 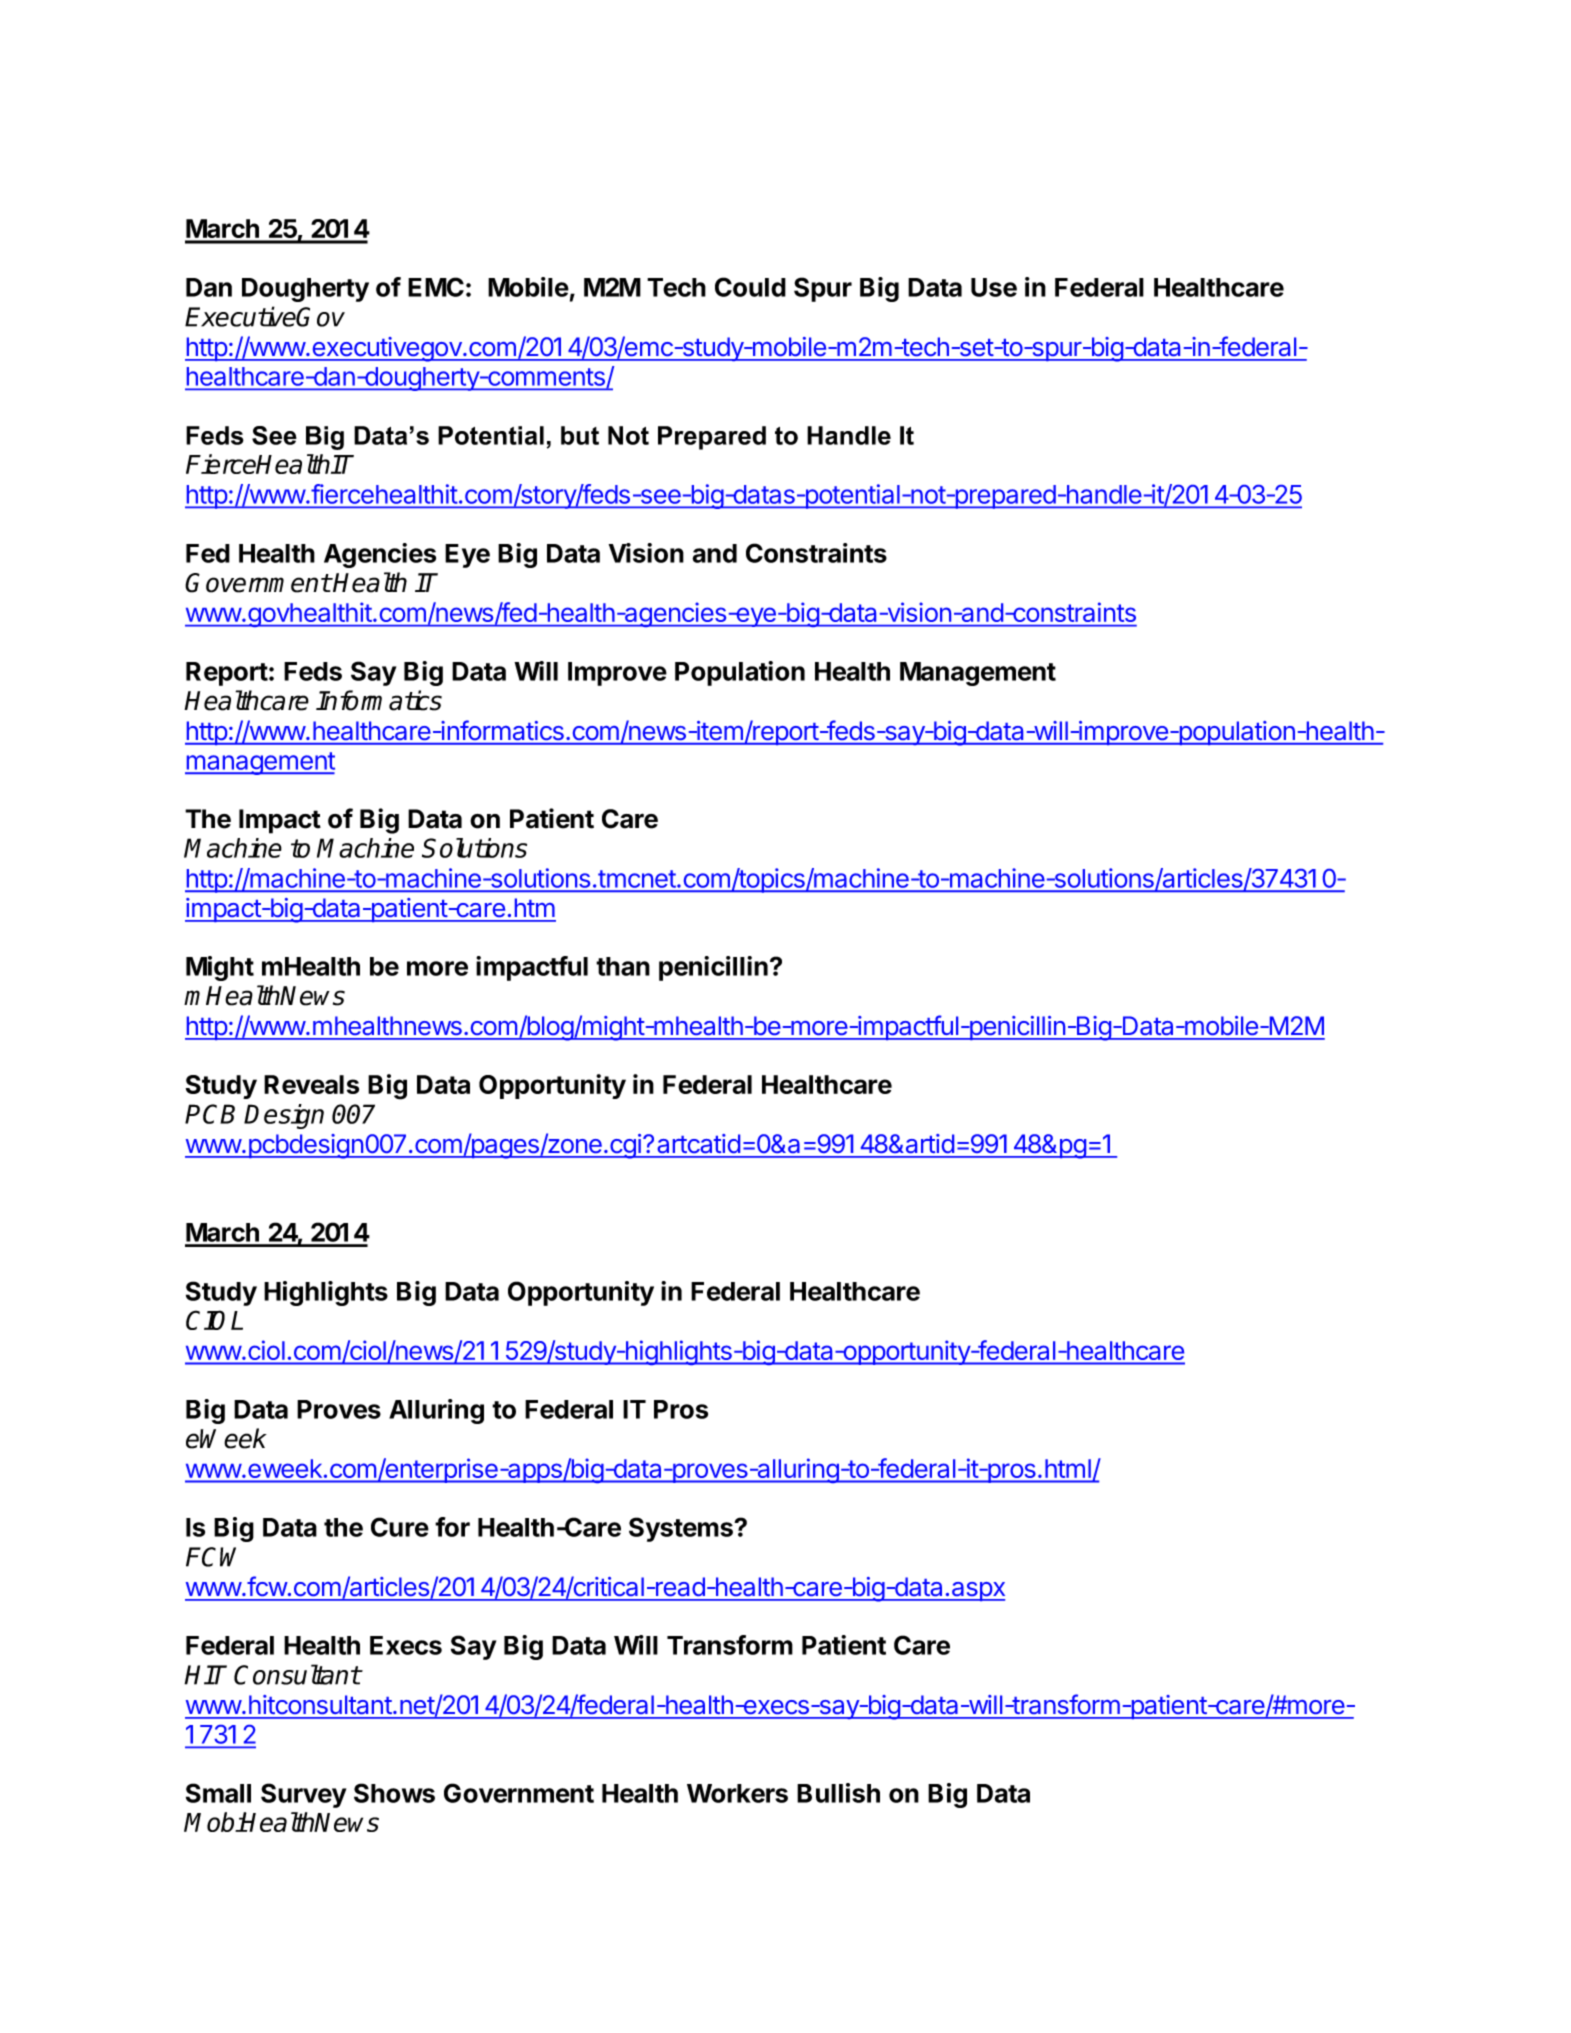 What do you see at coordinates (400, 1527) in the screenshot?
I see `Cure` at bounding box center [400, 1527].
